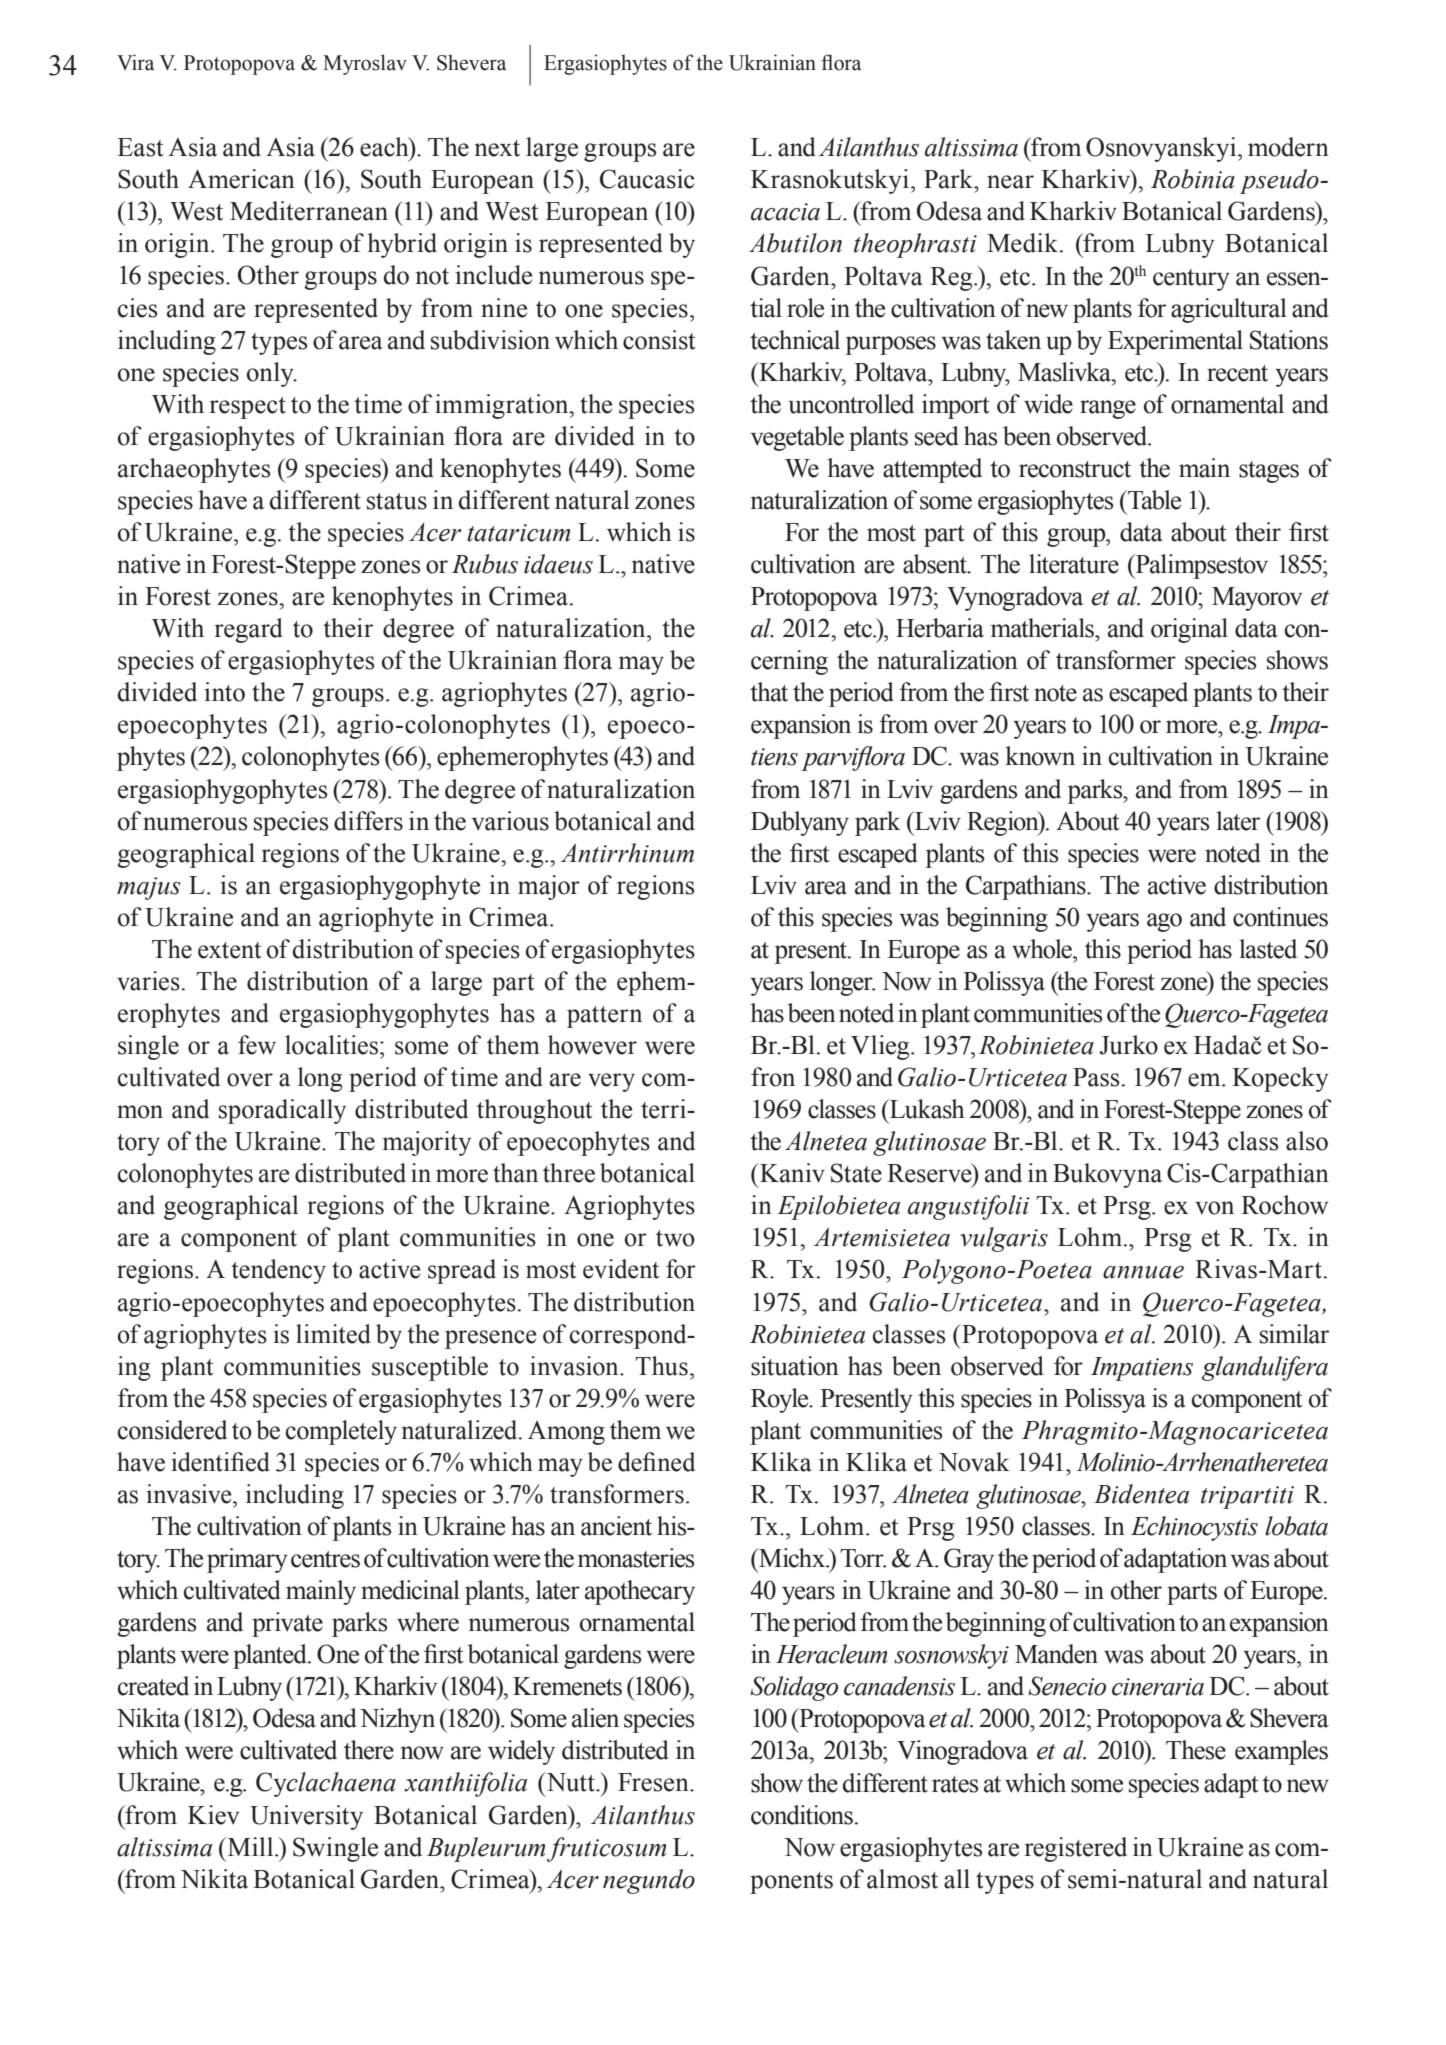 The height and width of the screenshot is (2045, 1446). I want to click on differs, so click(368, 821).
